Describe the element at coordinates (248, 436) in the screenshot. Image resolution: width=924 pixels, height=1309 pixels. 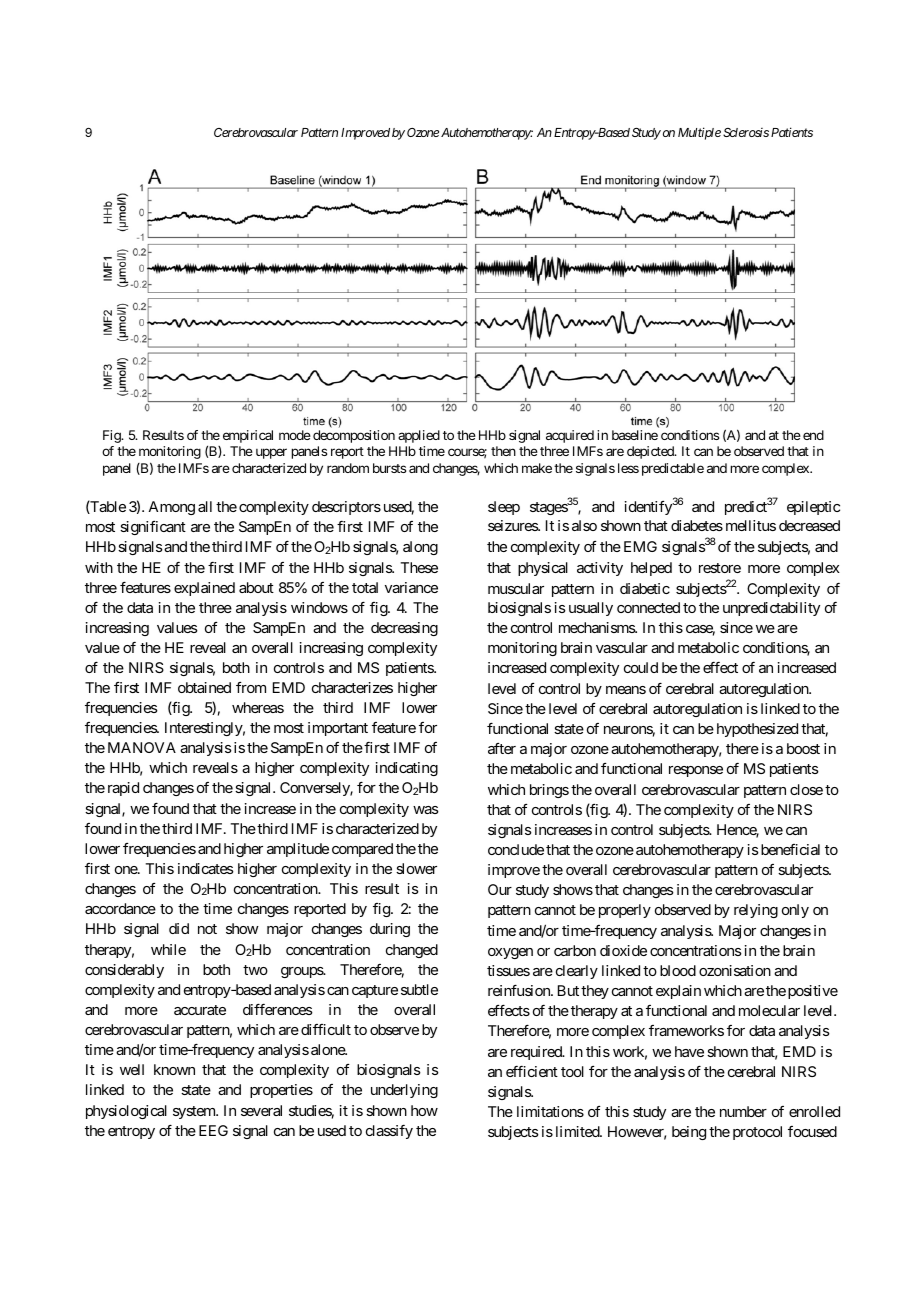
I see `empirical` at that location.
